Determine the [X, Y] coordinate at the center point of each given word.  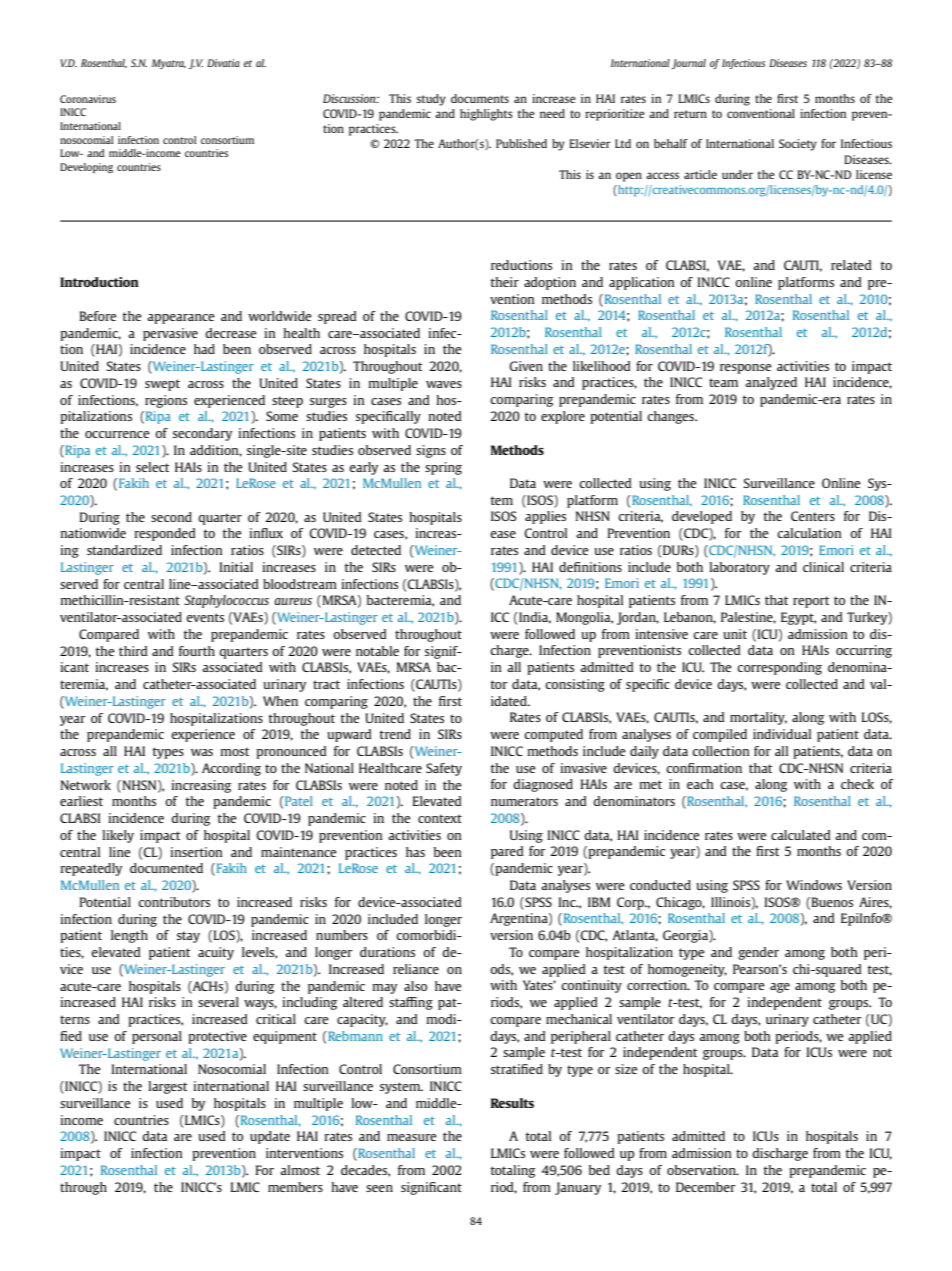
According [231, 769]
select [153, 467]
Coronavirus [88, 99]
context [440, 818]
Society [798, 145]
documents [480, 98]
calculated [801, 835]
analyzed [771, 383]
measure [412, 1137]
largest [168, 1087]
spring [443, 468]
